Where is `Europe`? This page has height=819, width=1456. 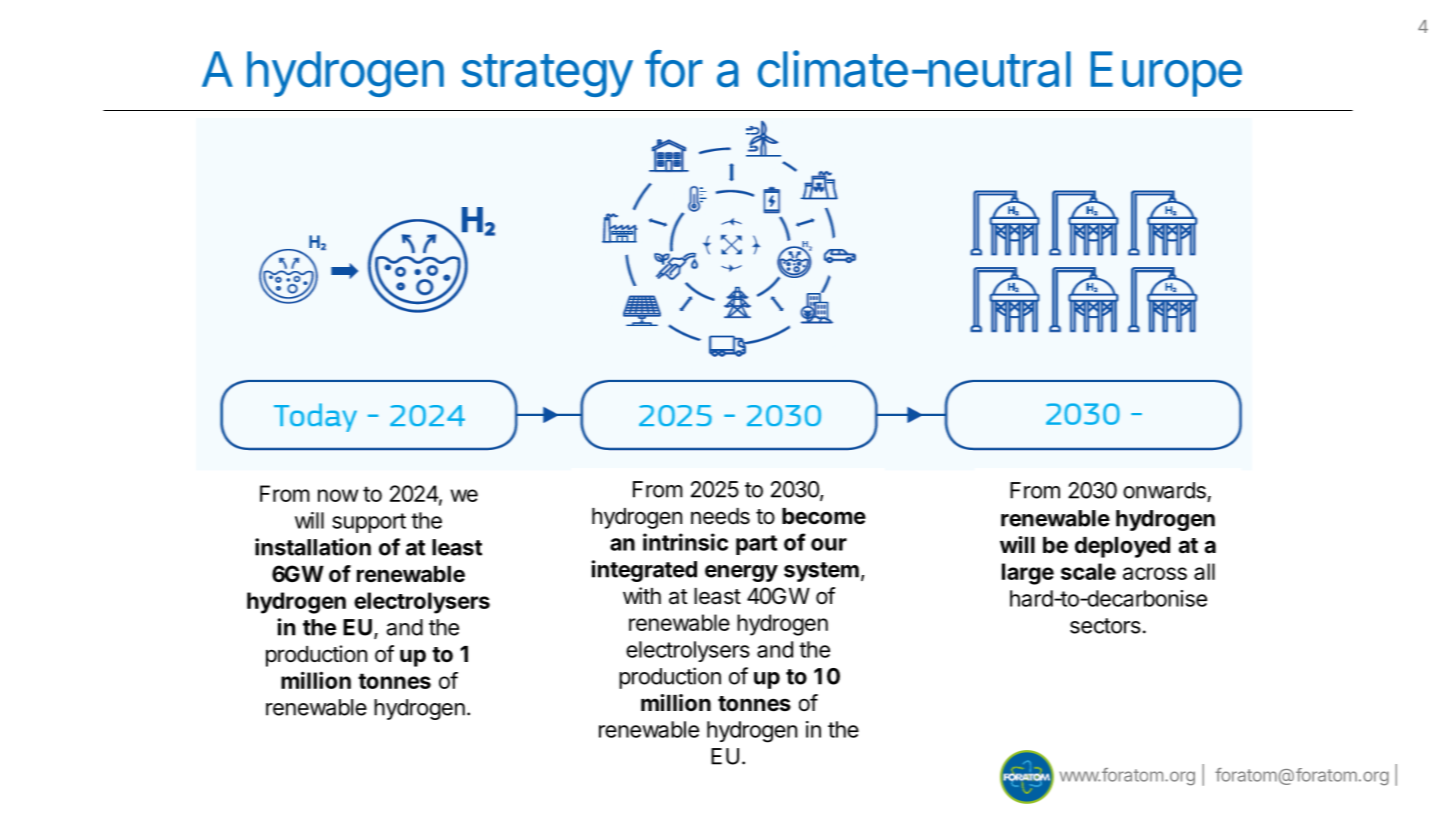 Europe is located at coordinates (1166, 74).
